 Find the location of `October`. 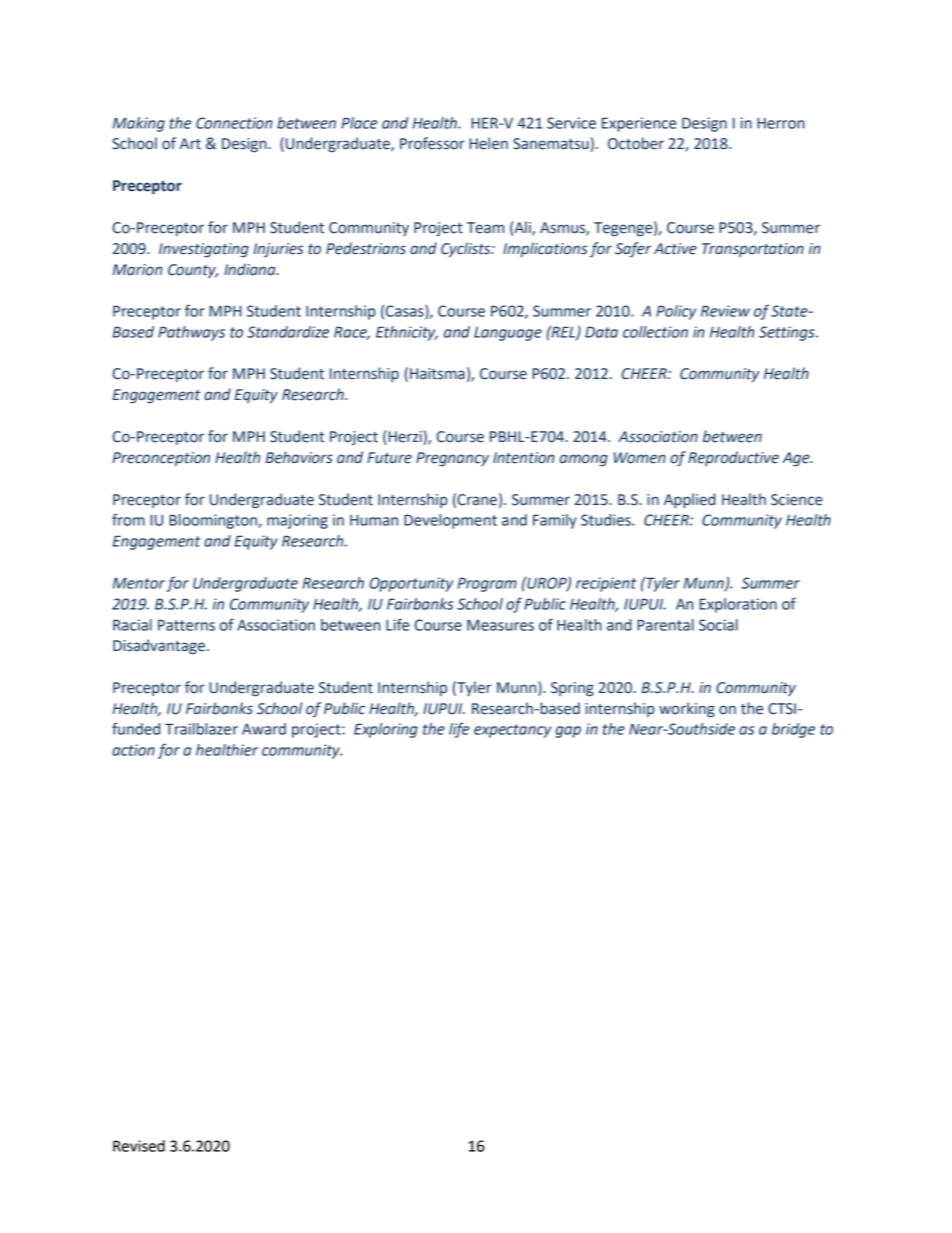

October is located at coordinates (636, 143).
